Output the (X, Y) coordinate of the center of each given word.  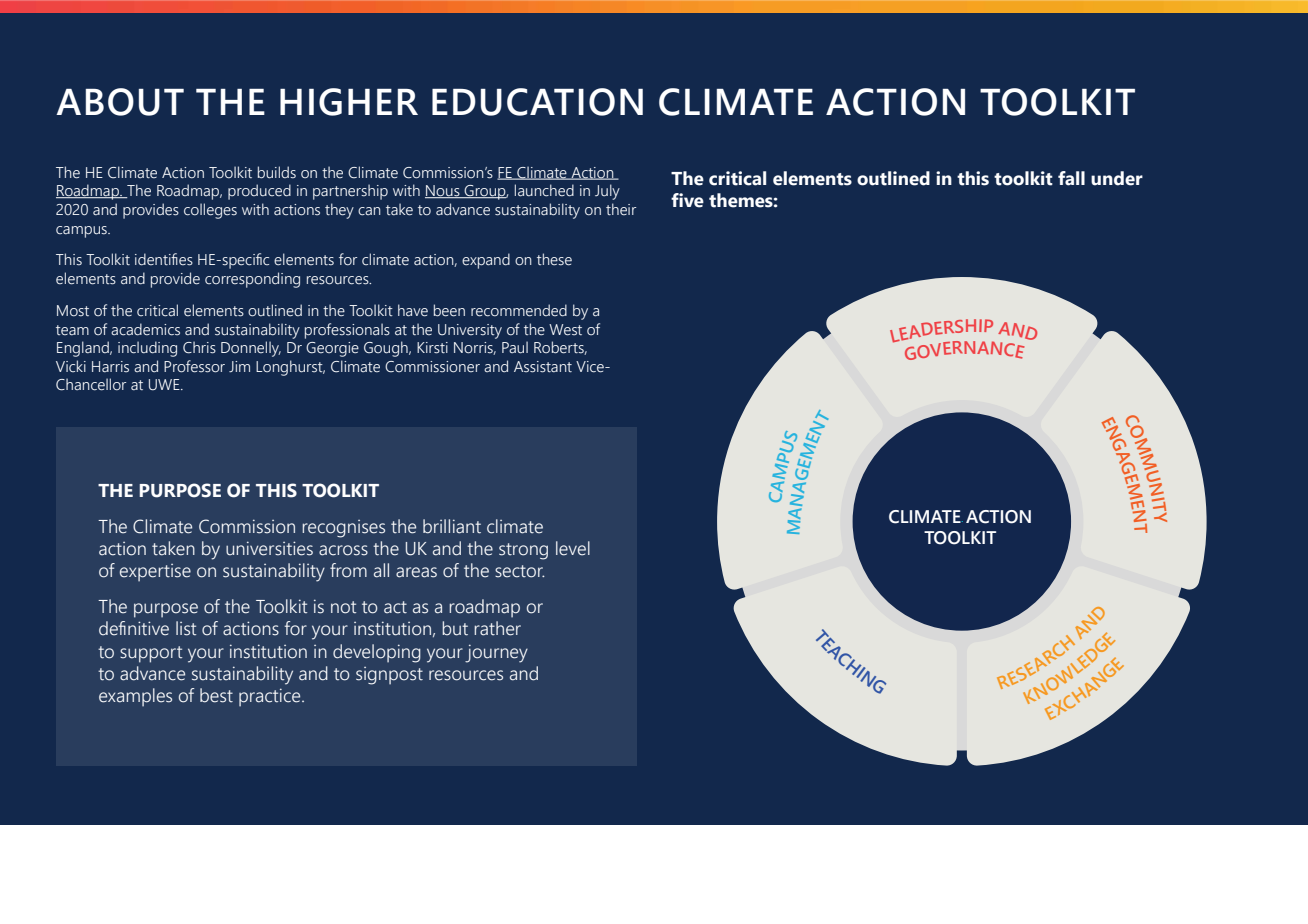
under (1117, 178)
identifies (164, 259)
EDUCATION (537, 102)
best (216, 695)
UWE (165, 385)
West (565, 330)
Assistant (543, 367)
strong (523, 551)
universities (269, 548)
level (573, 548)
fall (1071, 178)
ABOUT (120, 102)
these (554, 259)
